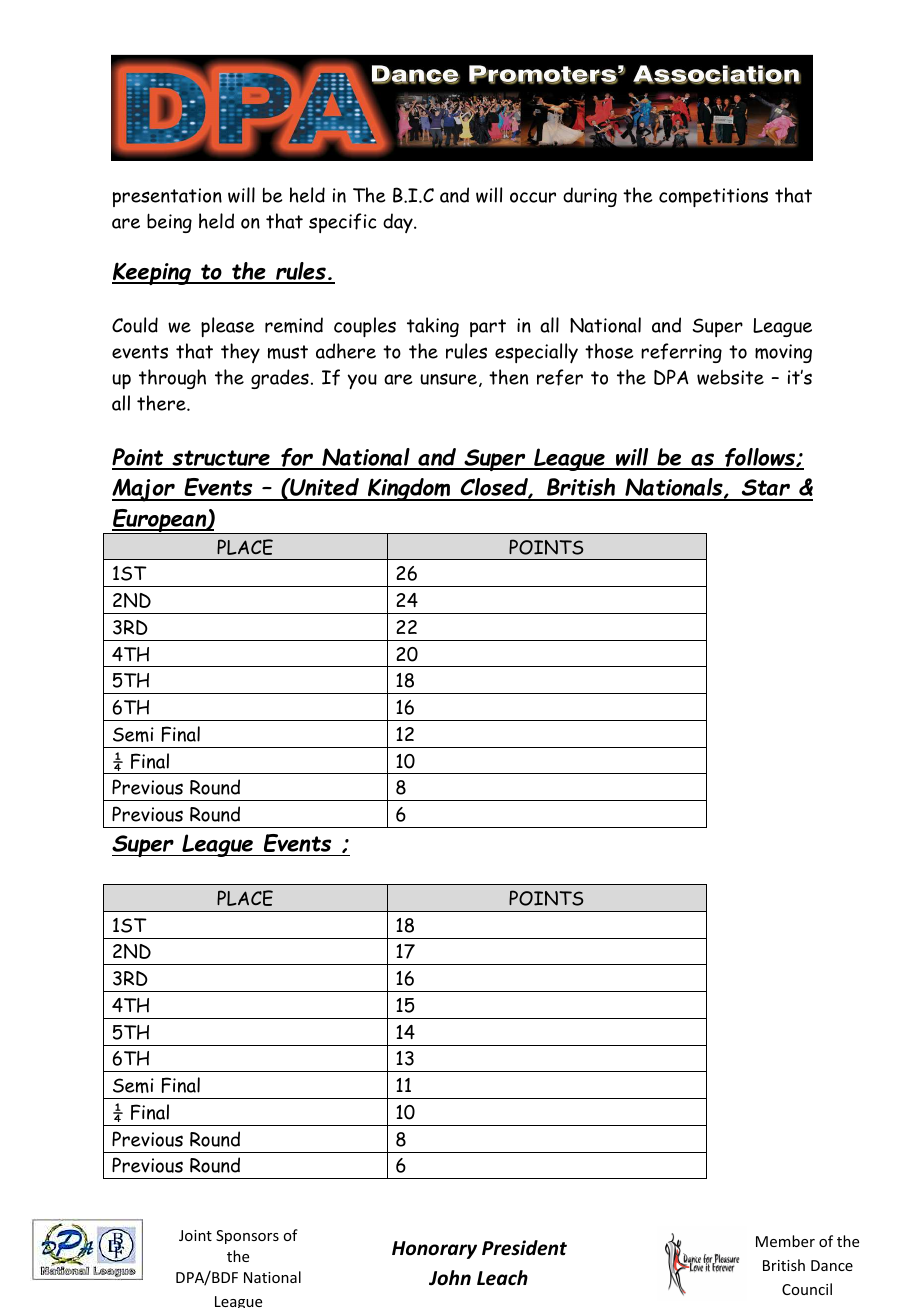 The height and width of the screenshot is (1308, 924). I want to click on President, so click(524, 1248).
